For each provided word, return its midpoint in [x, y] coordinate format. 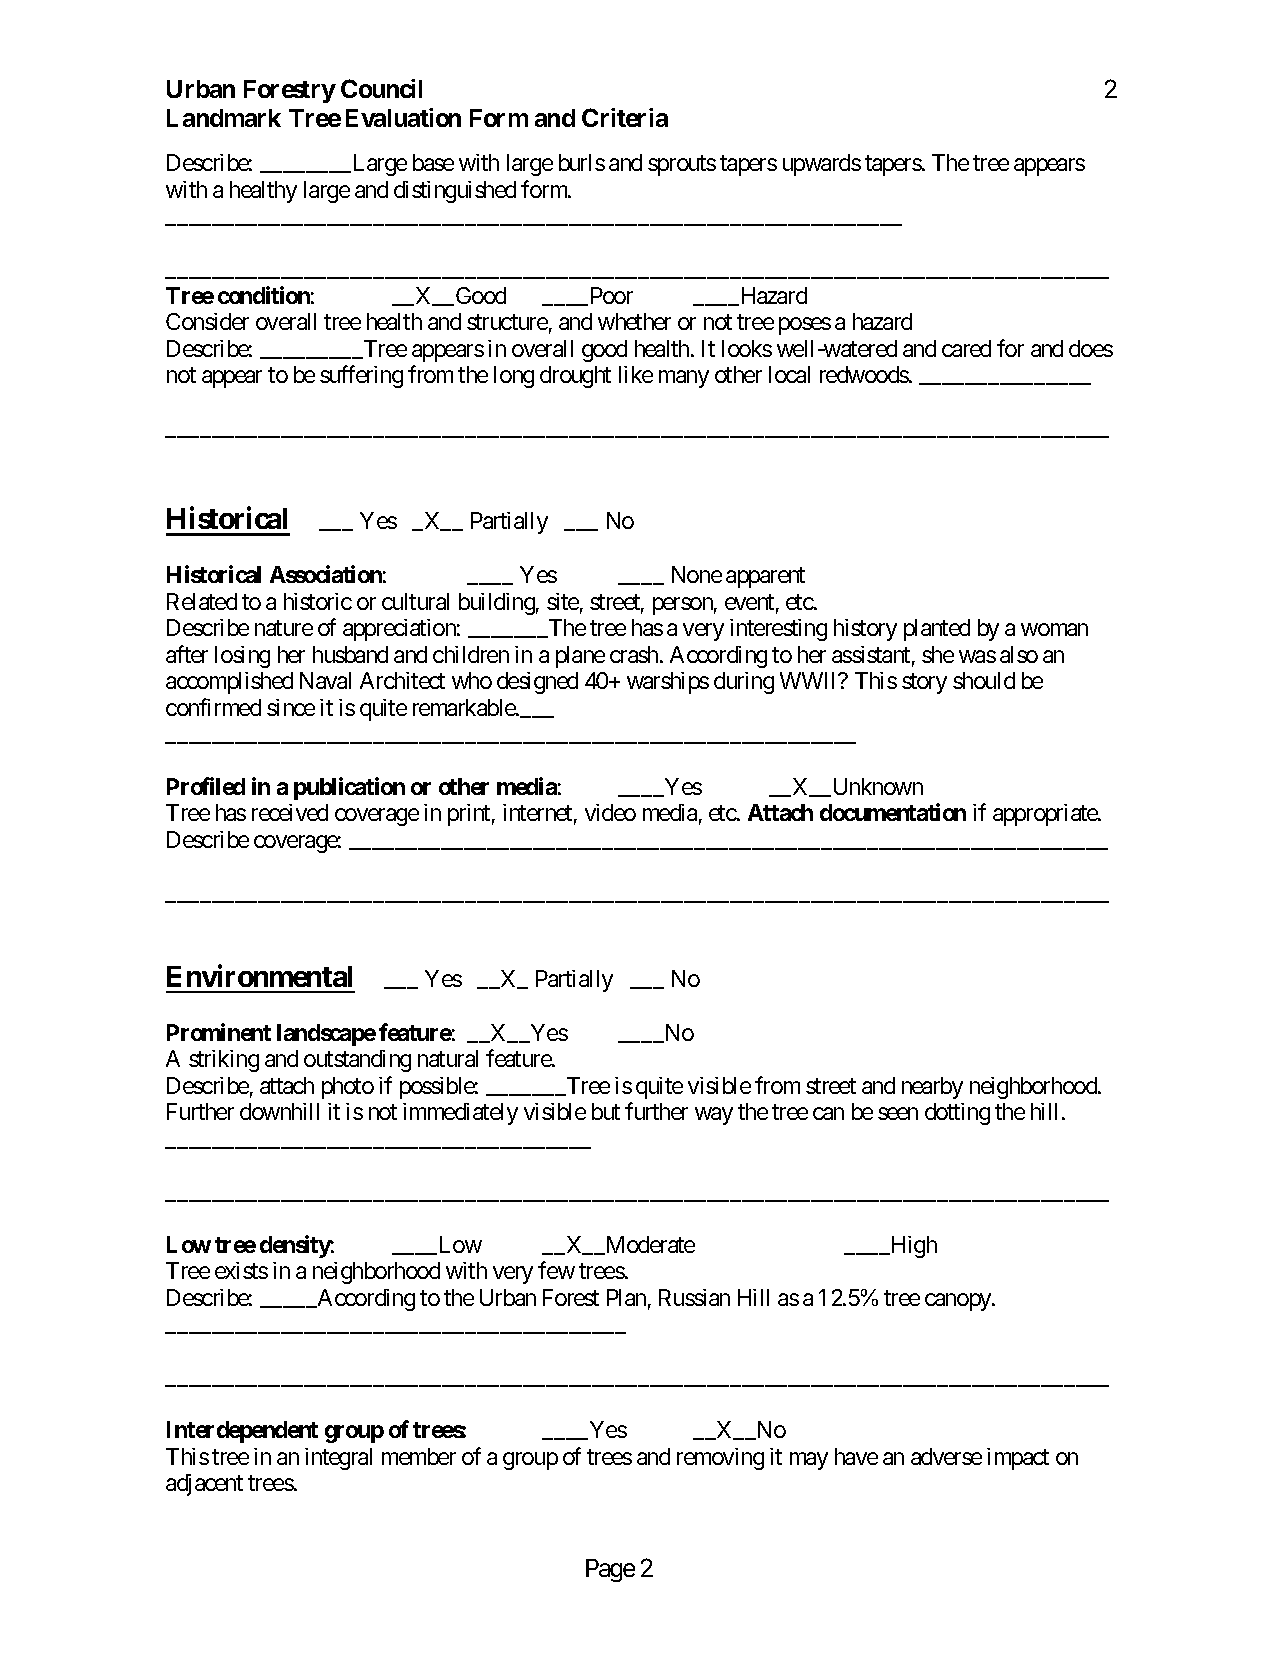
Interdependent [242, 1432]
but [606, 1111]
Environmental [259, 976]
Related [202, 601]
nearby [932, 1088]
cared [966, 348]
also [1019, 654]
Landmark [224, 118]
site [563, 601]
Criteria [625, 117]
